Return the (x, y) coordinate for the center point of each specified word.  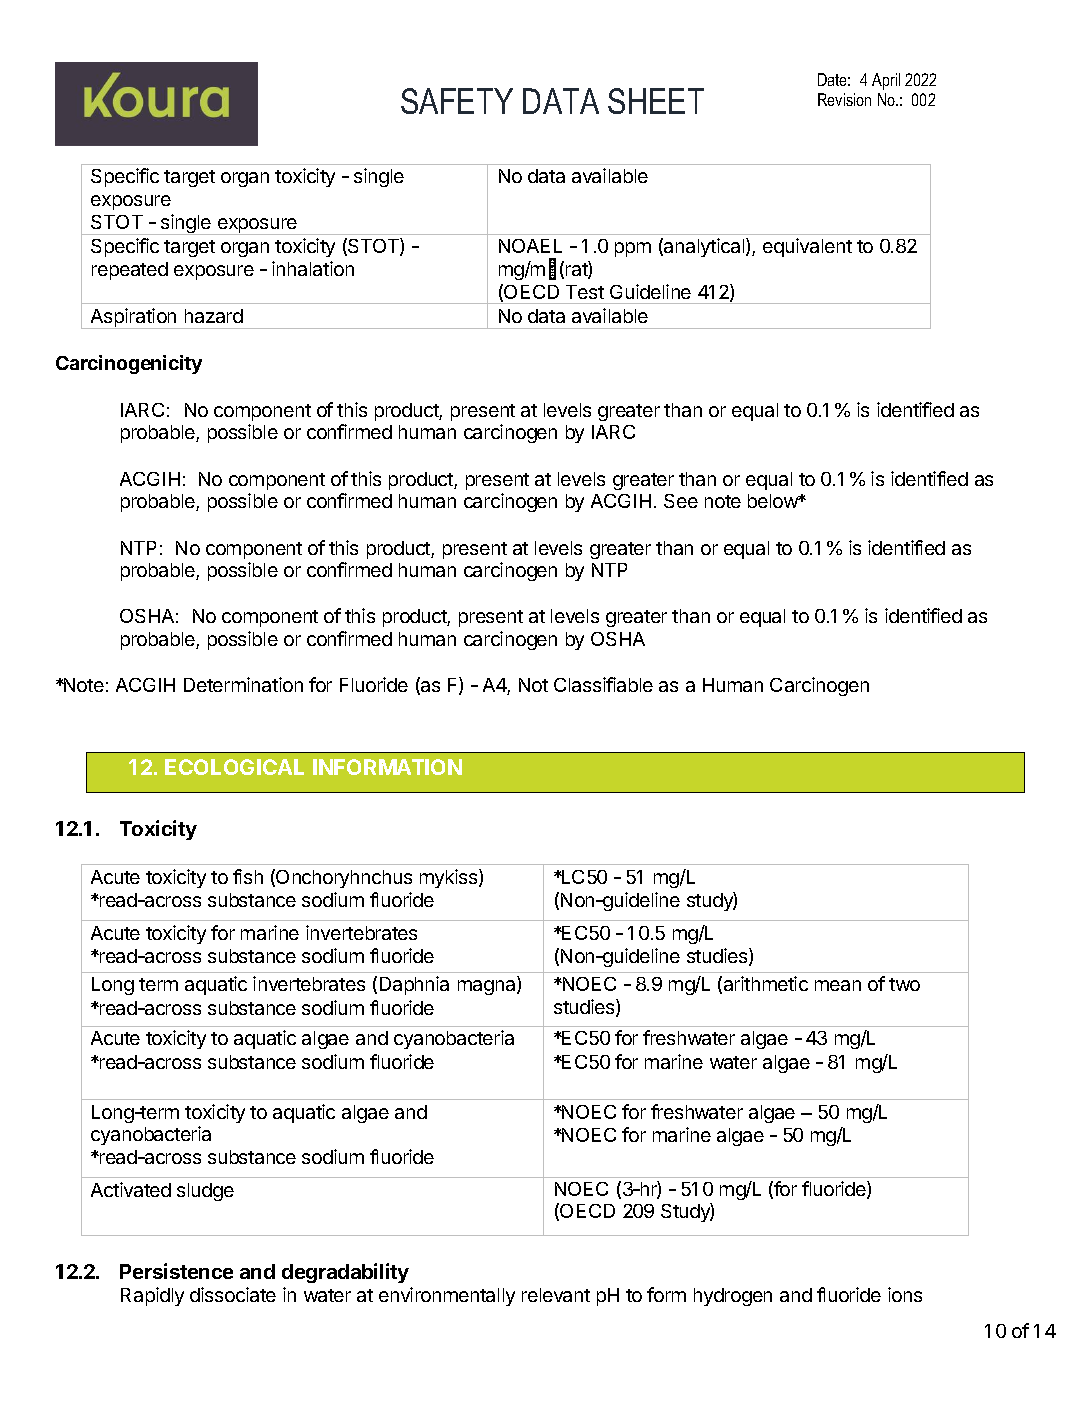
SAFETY (457, 101)
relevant (556, 1295)
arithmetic (766, 983)
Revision (844, 99)
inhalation (313, 268)
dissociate (233, 1294)
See (681, 501)
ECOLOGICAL (234, 767)
